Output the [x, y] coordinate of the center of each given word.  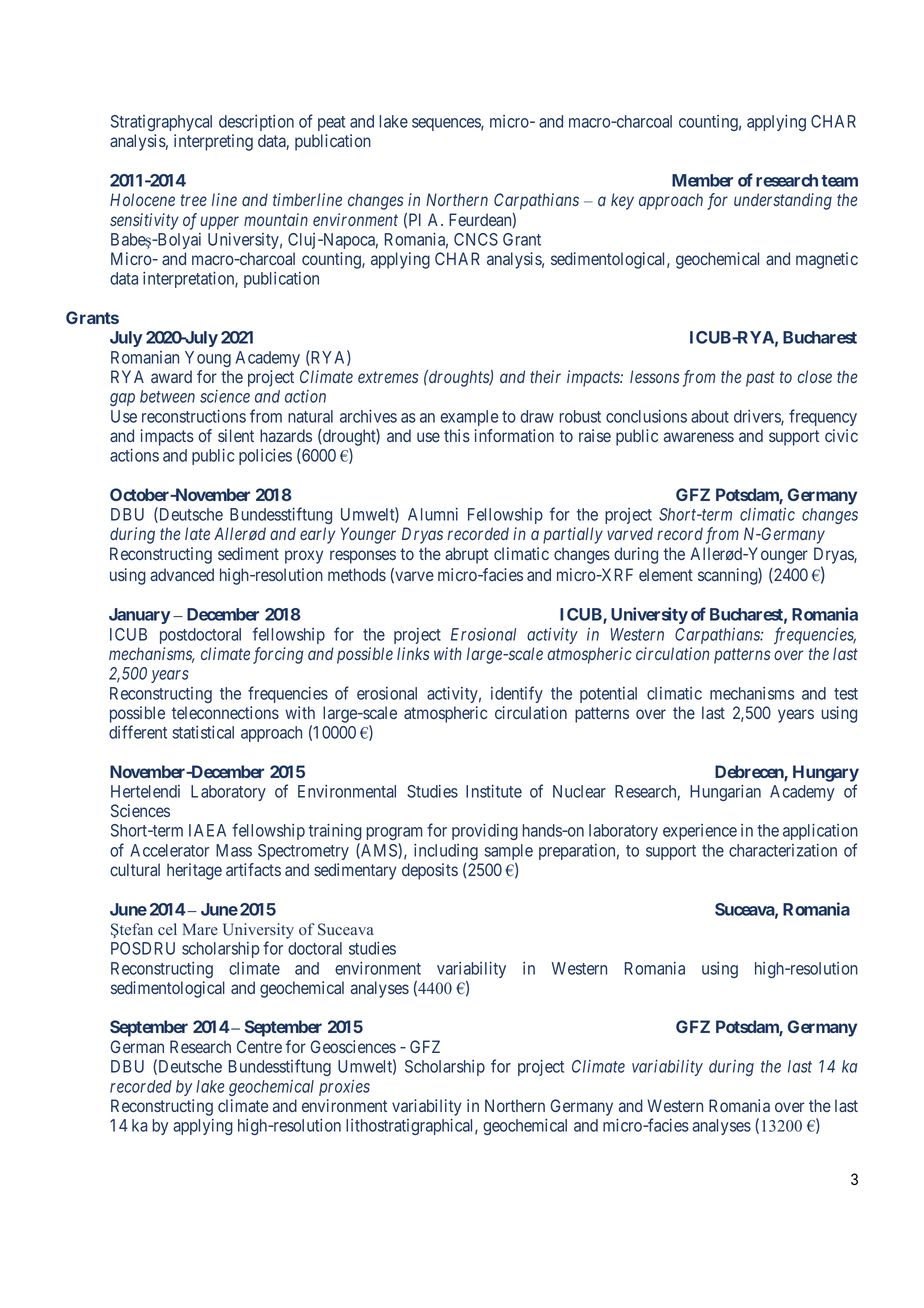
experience [700, 832]
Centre [259, 1046]
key [622, 201]
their [545, 376]
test [846, 694]
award [171, 376]
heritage [194, 871]
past [760, 379]
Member [702, 180]
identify [517, 694]
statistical [203, 732]
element [666, 574]
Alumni [433, 514]
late [197, 533]
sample [508, 852]
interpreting [213, 142]
